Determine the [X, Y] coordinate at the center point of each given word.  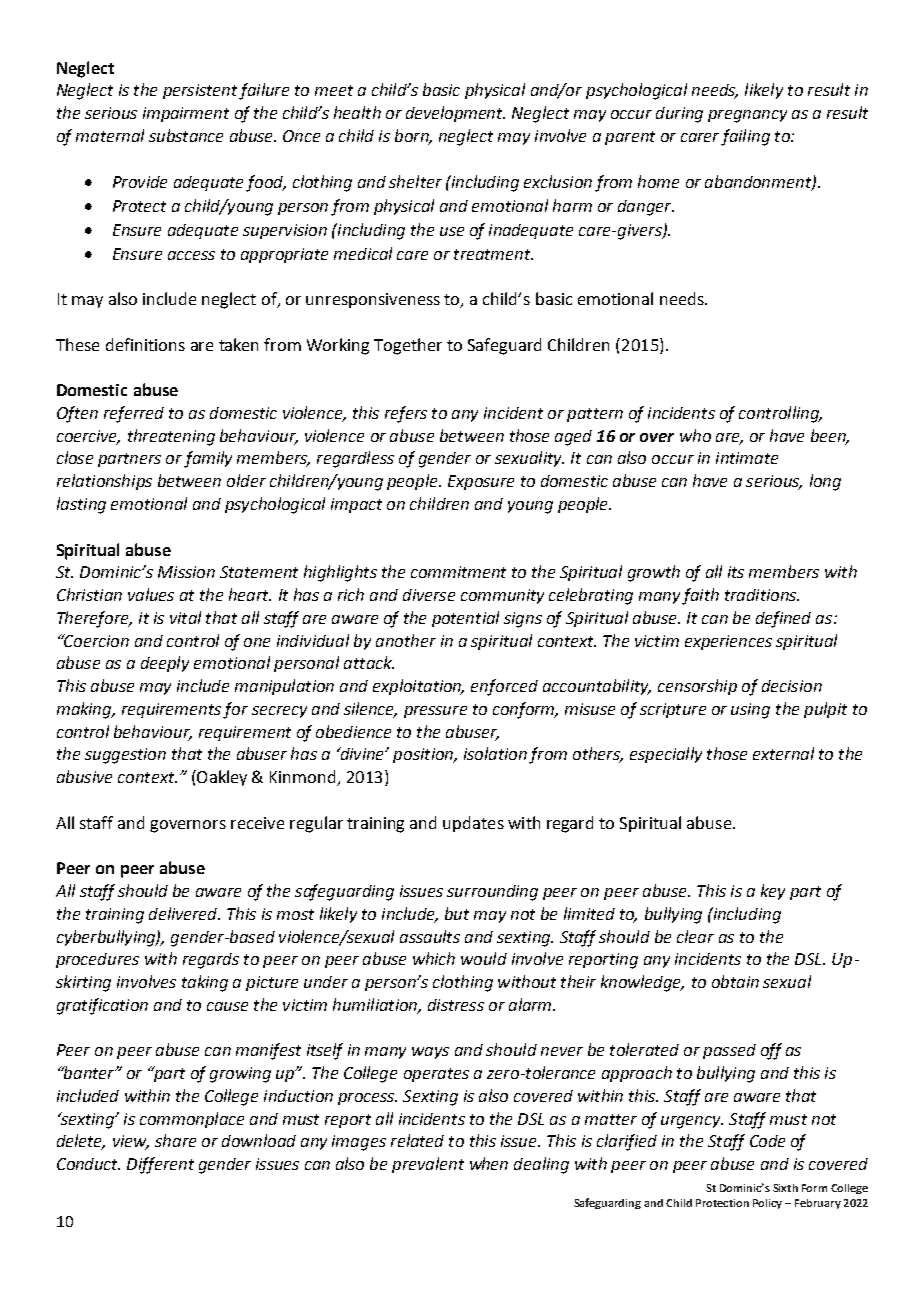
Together [408, 346]
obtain [735, 981]
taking [205, 983]
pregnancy [747, 116]
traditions [762, 595]
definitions [145, 344]
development [455, 114]
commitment [458, 572]
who [695, 435]
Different [160, 1165]
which [434, 958]
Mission [186, 572]
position [424, 755]
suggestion [125, 756]
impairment [186, 114]
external [783, 753]
